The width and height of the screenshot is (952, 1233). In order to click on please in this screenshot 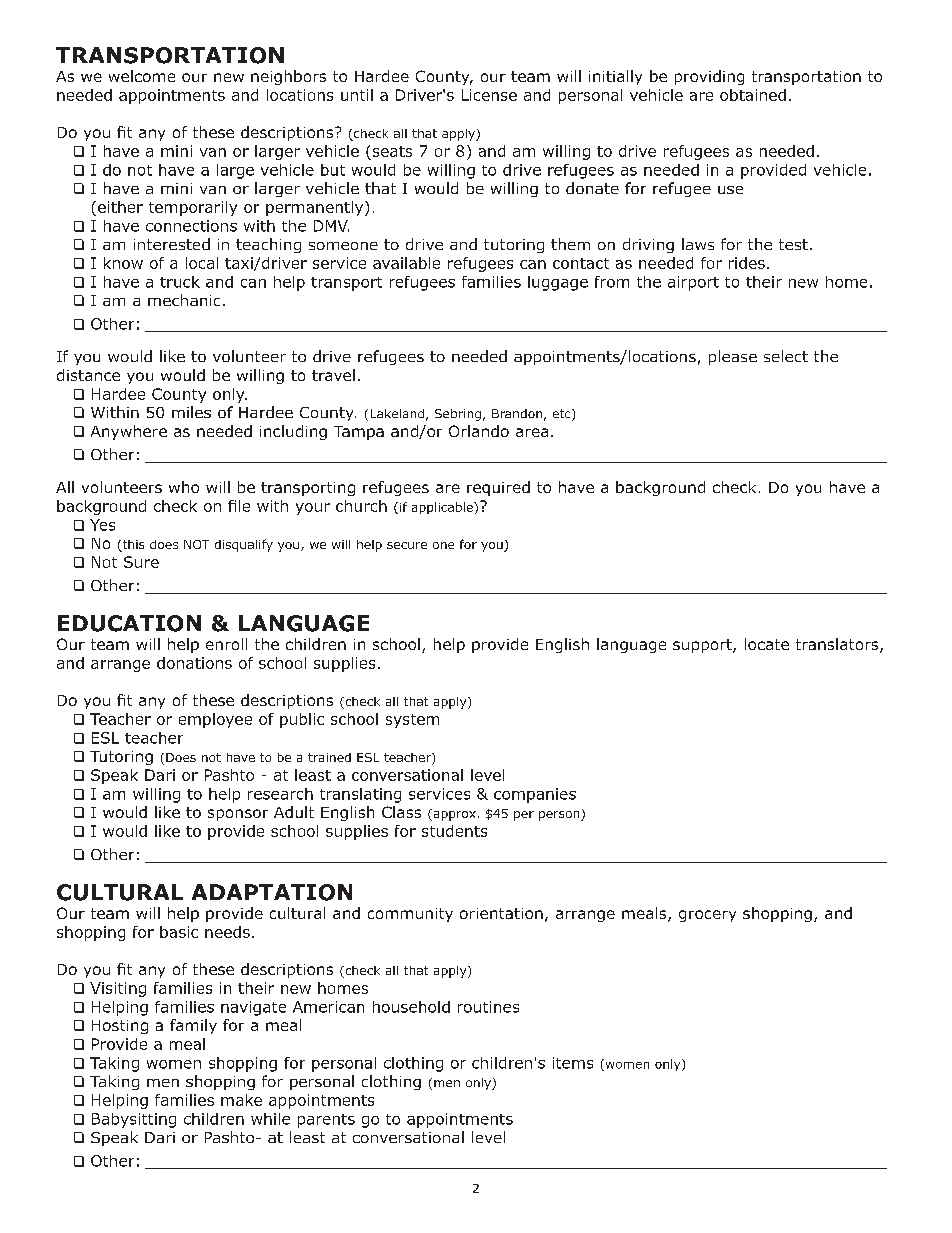, I will do `click(733, 357)`.
